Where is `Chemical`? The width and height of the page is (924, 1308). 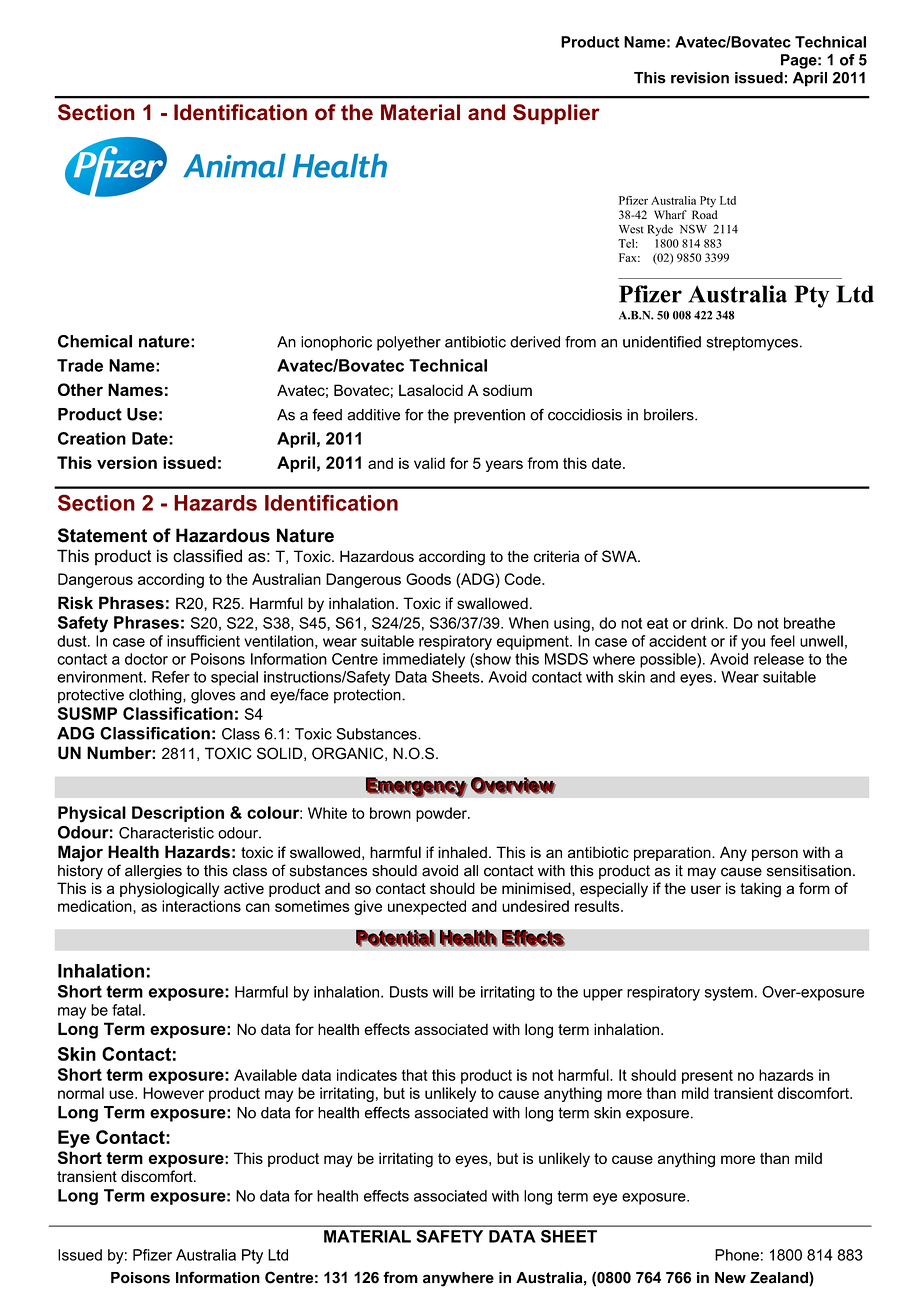
Chemical is located at coordinates (95, 341).
